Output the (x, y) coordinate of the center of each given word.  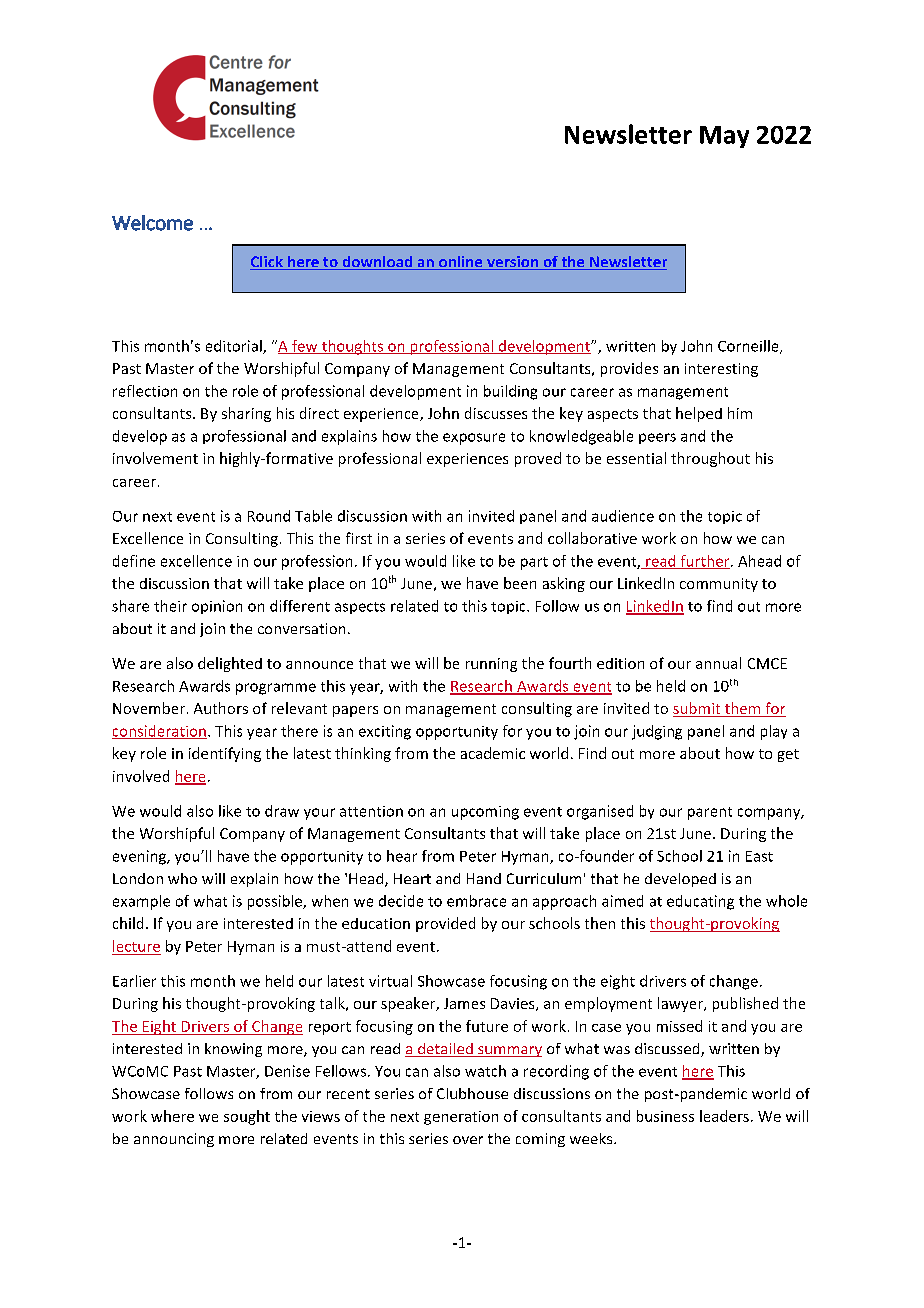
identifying (225, 754)
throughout (710, 459)
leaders (724, 1116)
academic (493, 753)
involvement (155, 458)
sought (247, 1117)
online (461, 263)
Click (267, 263)
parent (710, 813)
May (724, 137)
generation (461, 1118)
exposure (474, 439)
